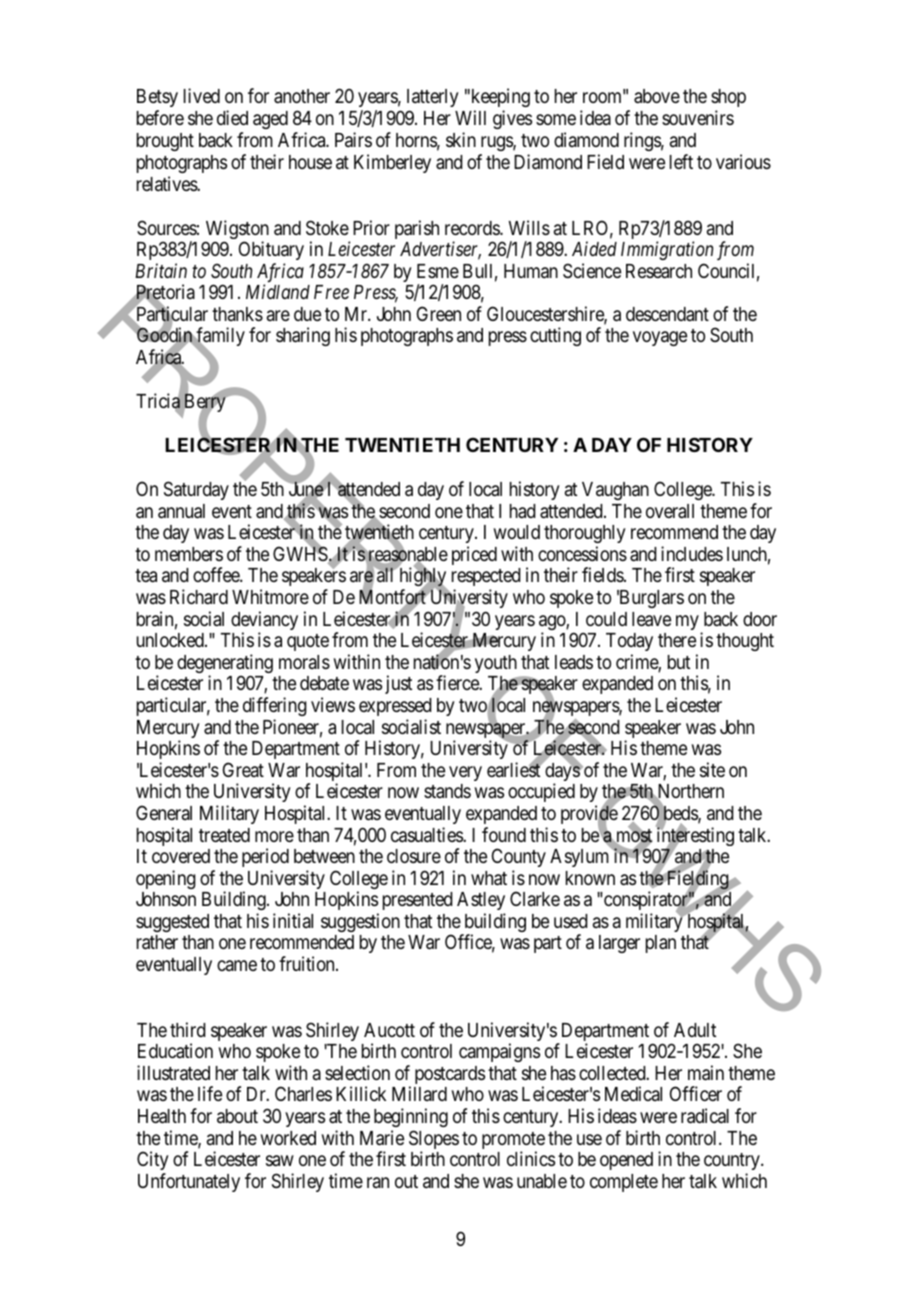 This document has height=1307, width=924. What do you see at coordinates (677, 640) in the document?
I see `there` at bounding box center [677, 640].
